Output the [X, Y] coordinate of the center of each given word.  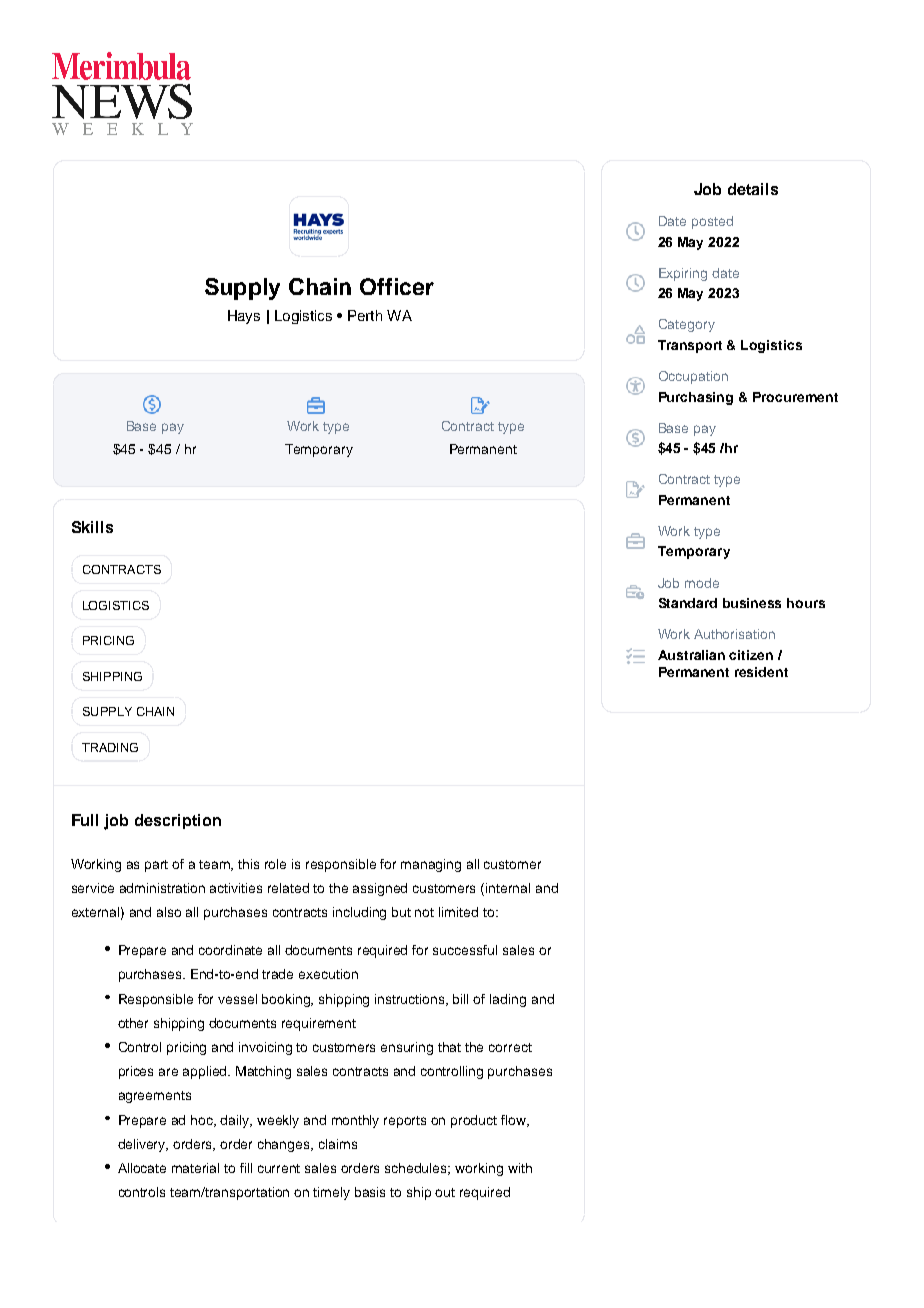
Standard [688, 603]
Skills [92, 527]
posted [712, 222]
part [156, 866]
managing [431, 865]
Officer [397, 286]
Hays [244, 317]
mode [702, 583]
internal [508, 888]
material [195, 1168]
